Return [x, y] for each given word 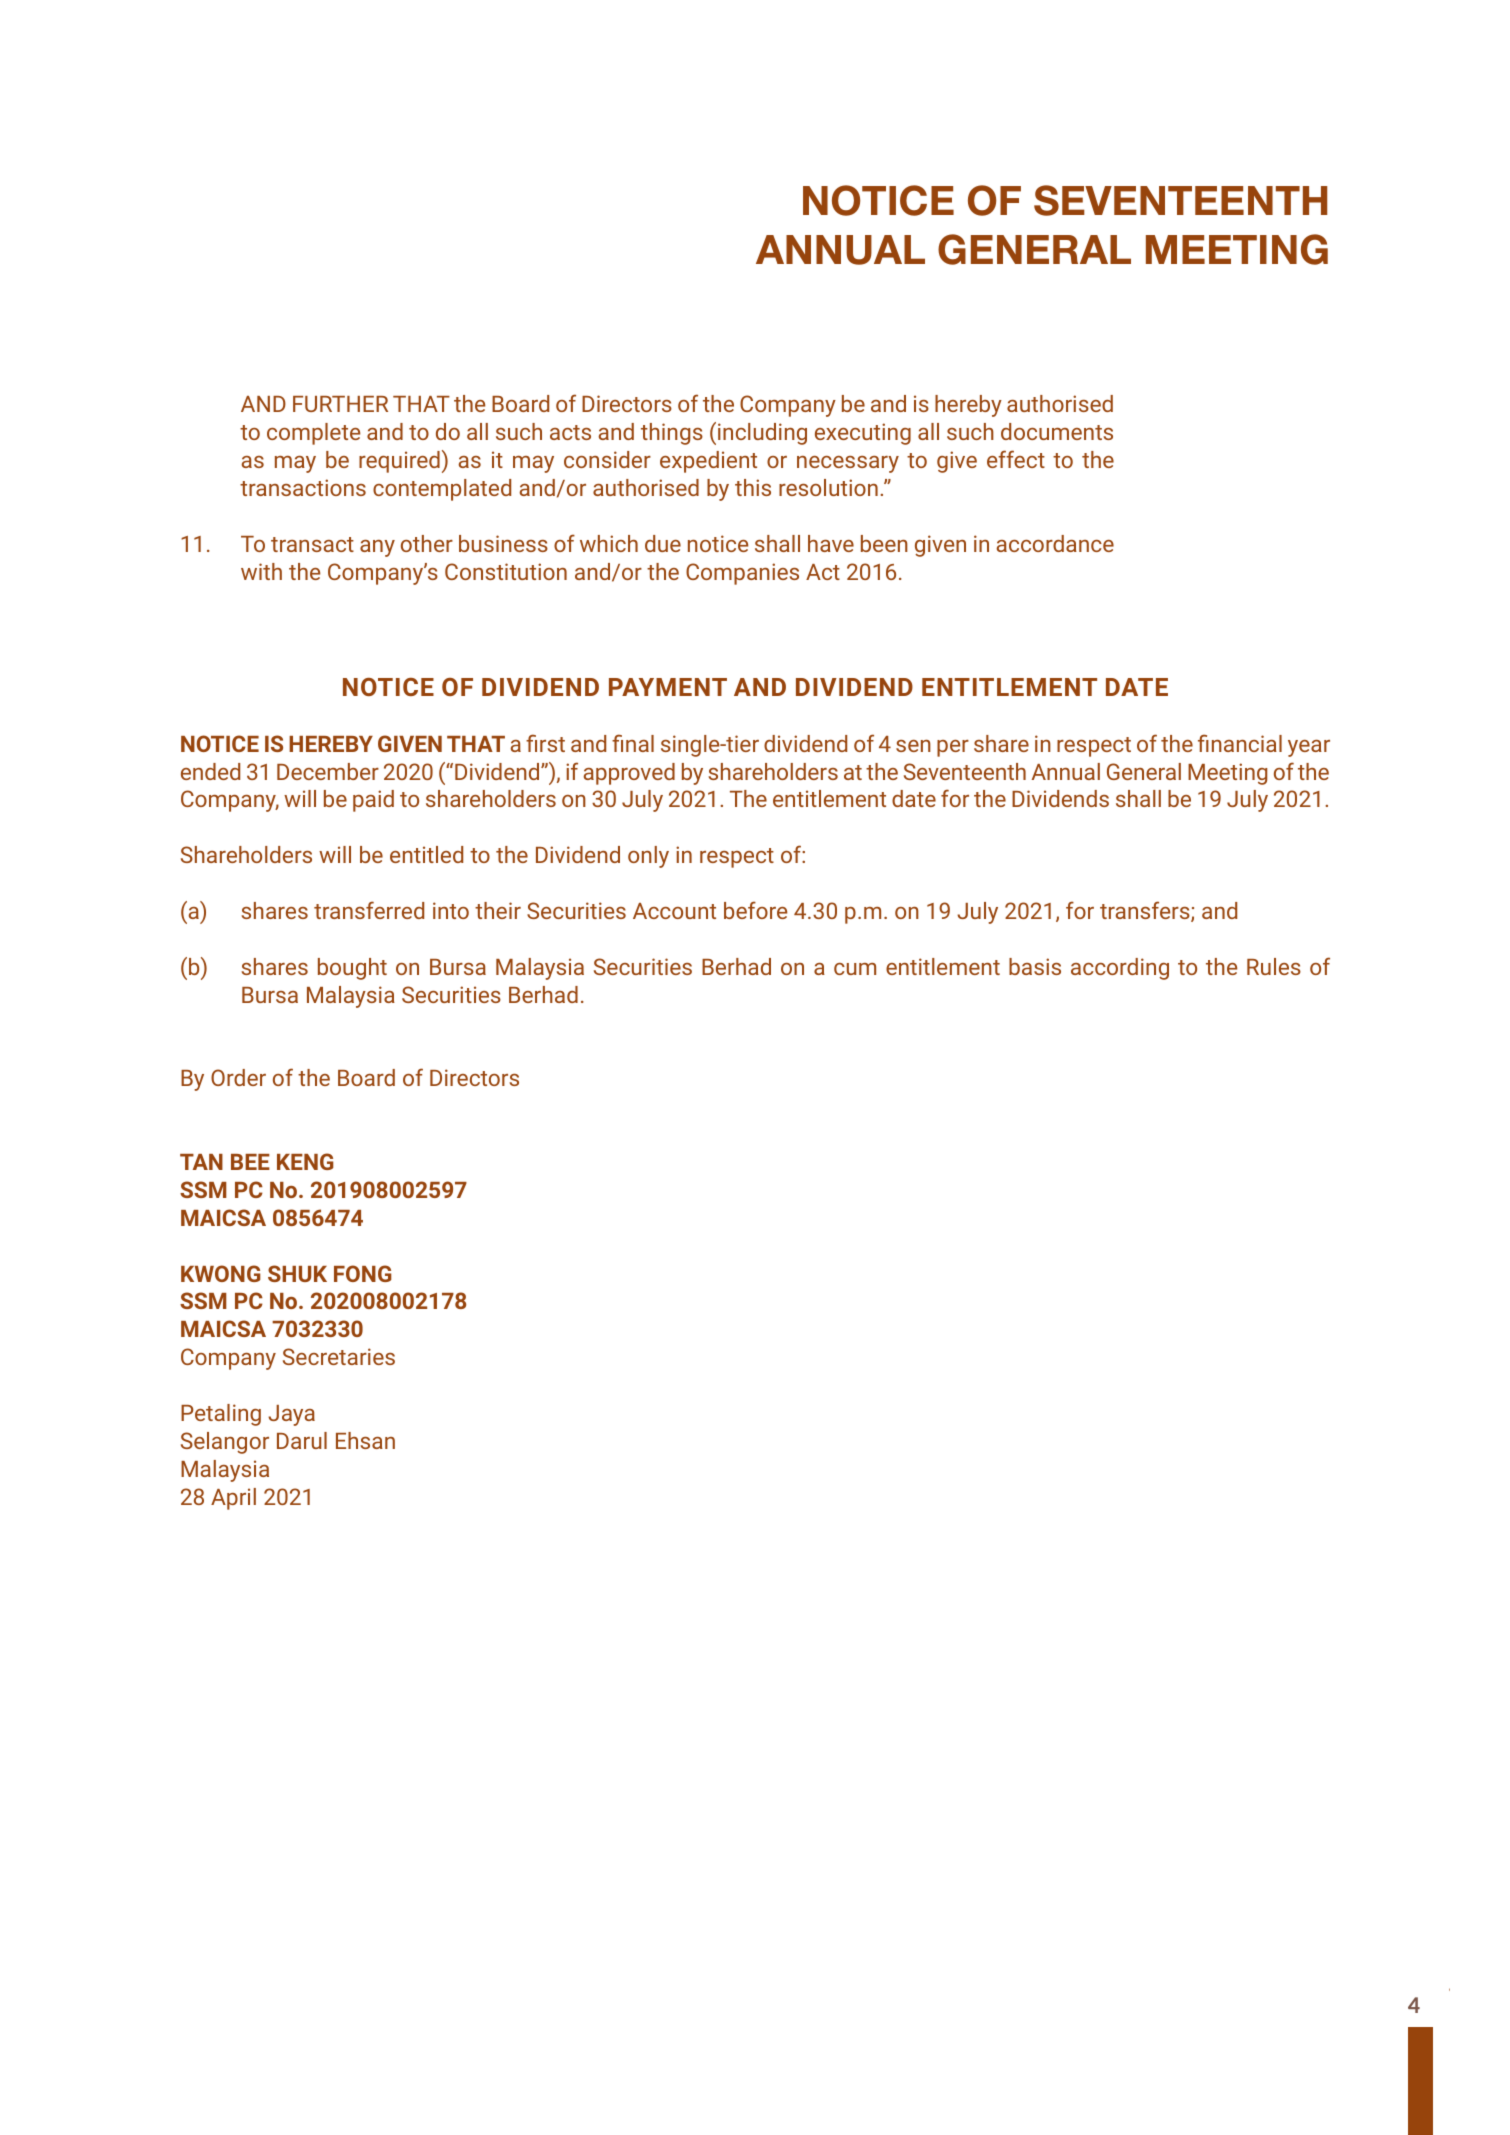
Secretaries [339, 1356]
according [1120, 969]
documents [1057, 431]
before [755, 910]
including [762, 434]
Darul [302, 1440]
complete [313, 434]
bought [352, 969]
